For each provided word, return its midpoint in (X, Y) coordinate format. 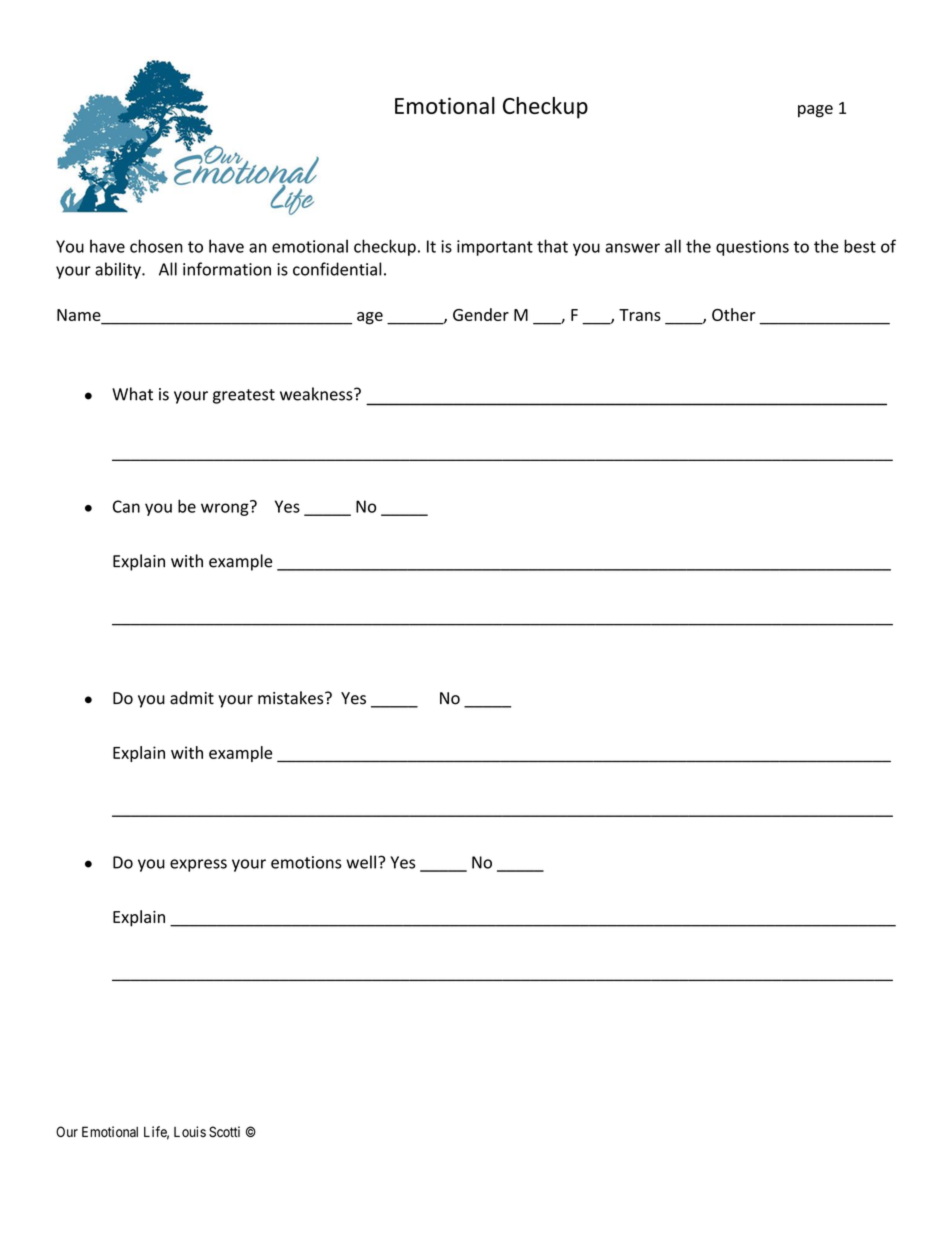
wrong (226, 508)
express (198, 865)
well (361, 862)
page (815, 111)
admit (192, 698)
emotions (306, 862)
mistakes (292, 698)
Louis (190, 1132)
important (495, 248)
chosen (156, 246)
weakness (317, 394)
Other (733, 314)
